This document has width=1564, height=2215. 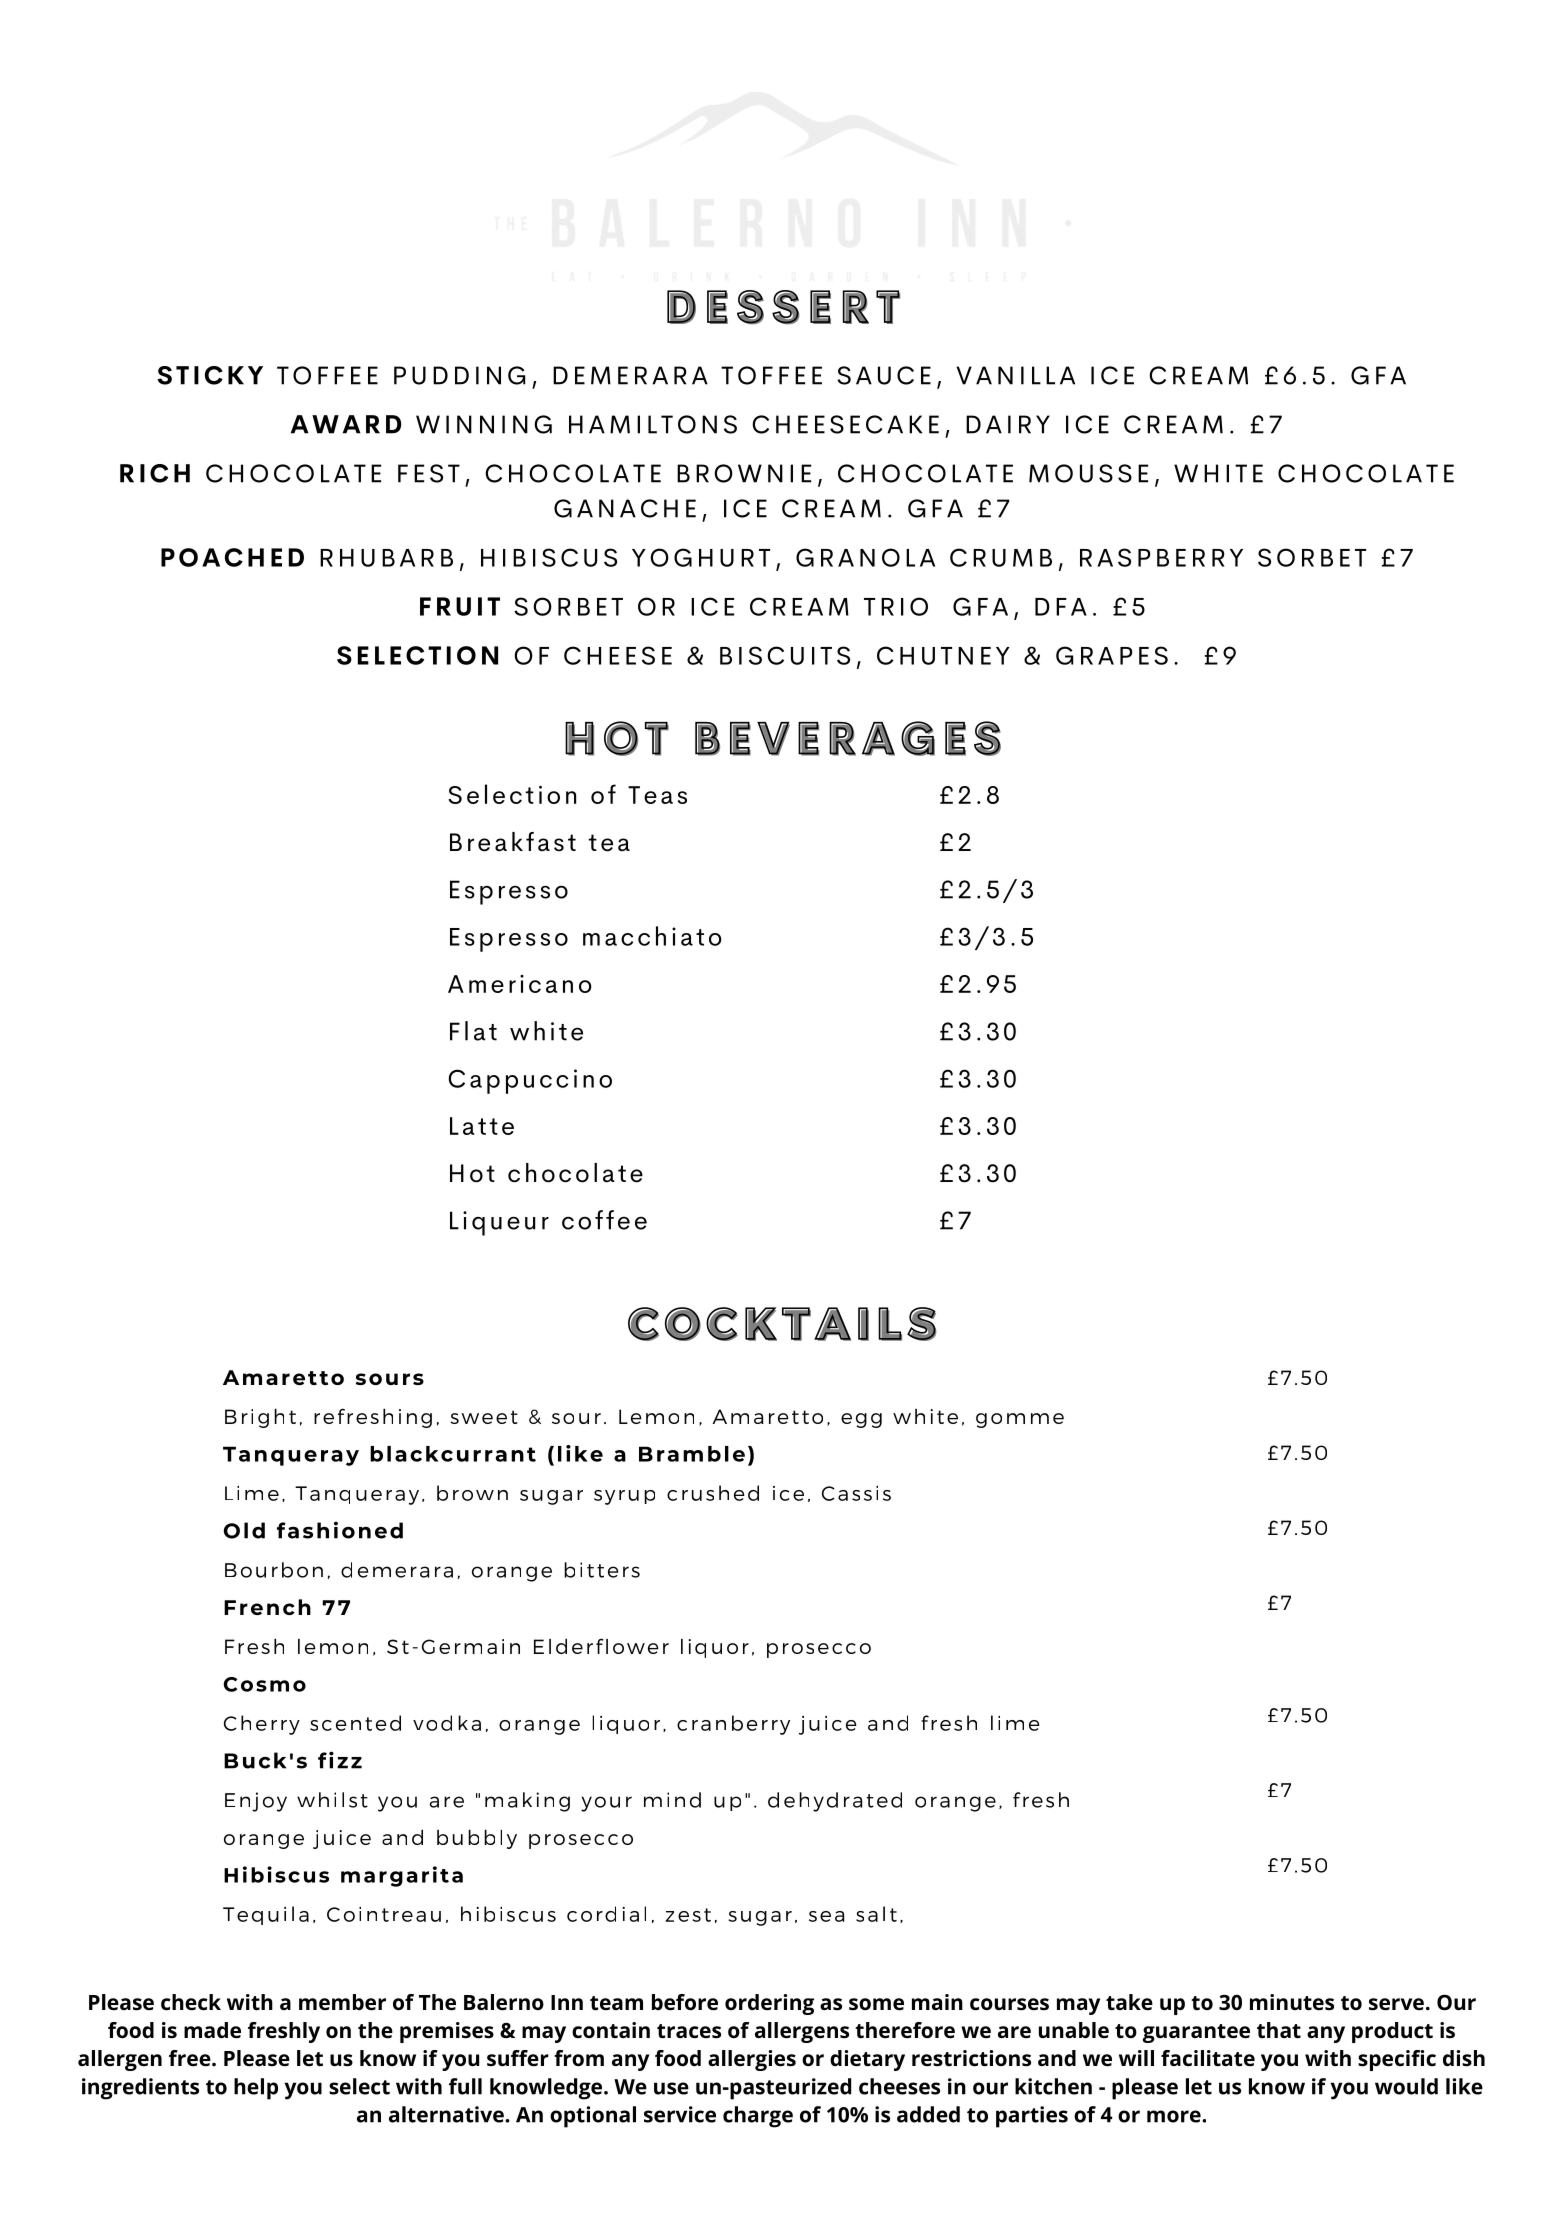 What do you see at coordinates (713, 1493) in the document?
I see `crushed` at bounding box center [713, 1493].
